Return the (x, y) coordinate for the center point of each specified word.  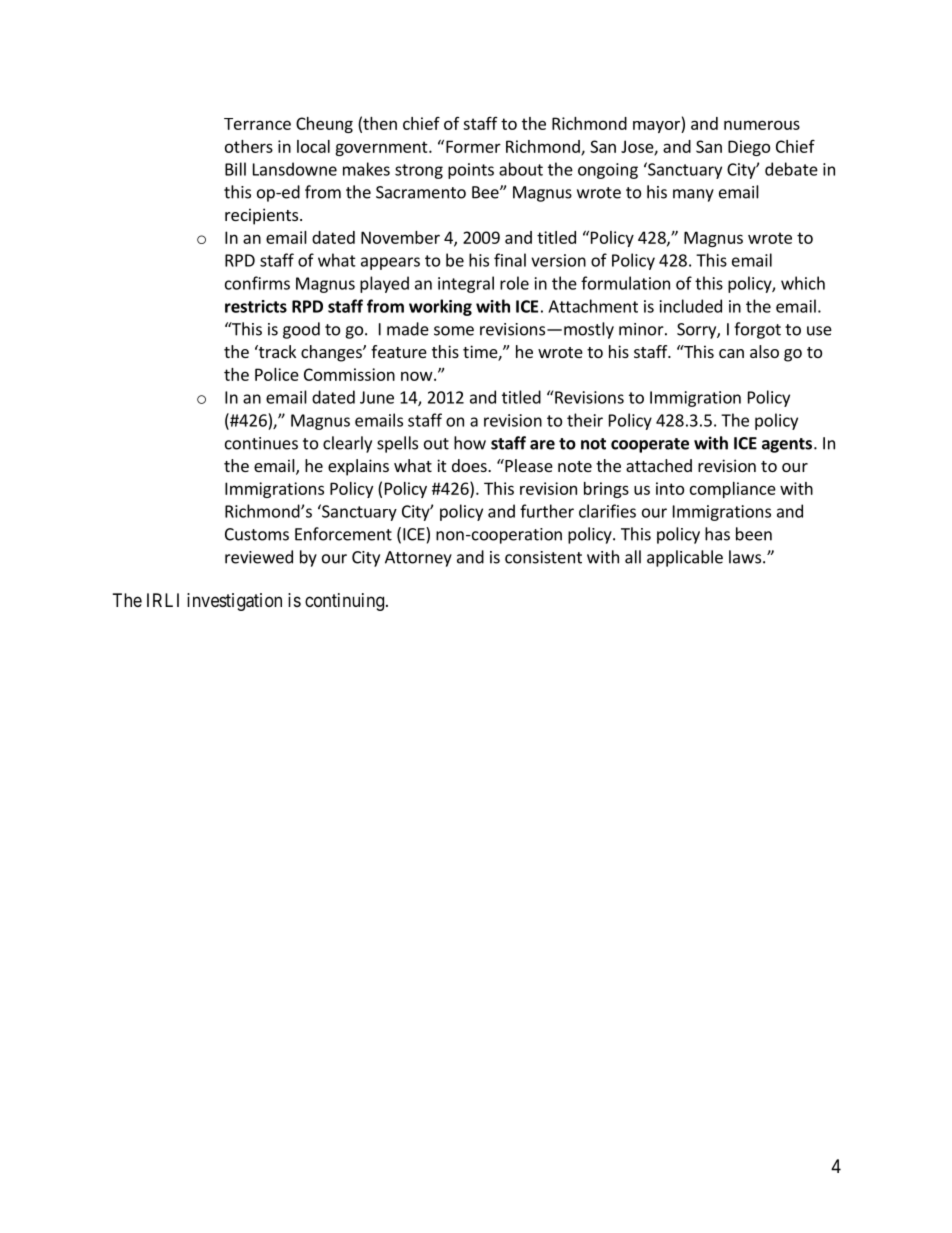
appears (390, 263)
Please (528, 465)
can (731, 353)
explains (358, 467)
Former (473, 146)
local (313, 146)
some (454, 331)
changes (332, 353)
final (510, 260)
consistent (543, 557)
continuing (344, 602)
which (803, 283)
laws (745, 557)
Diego (749, 148)
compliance (733, 490)
